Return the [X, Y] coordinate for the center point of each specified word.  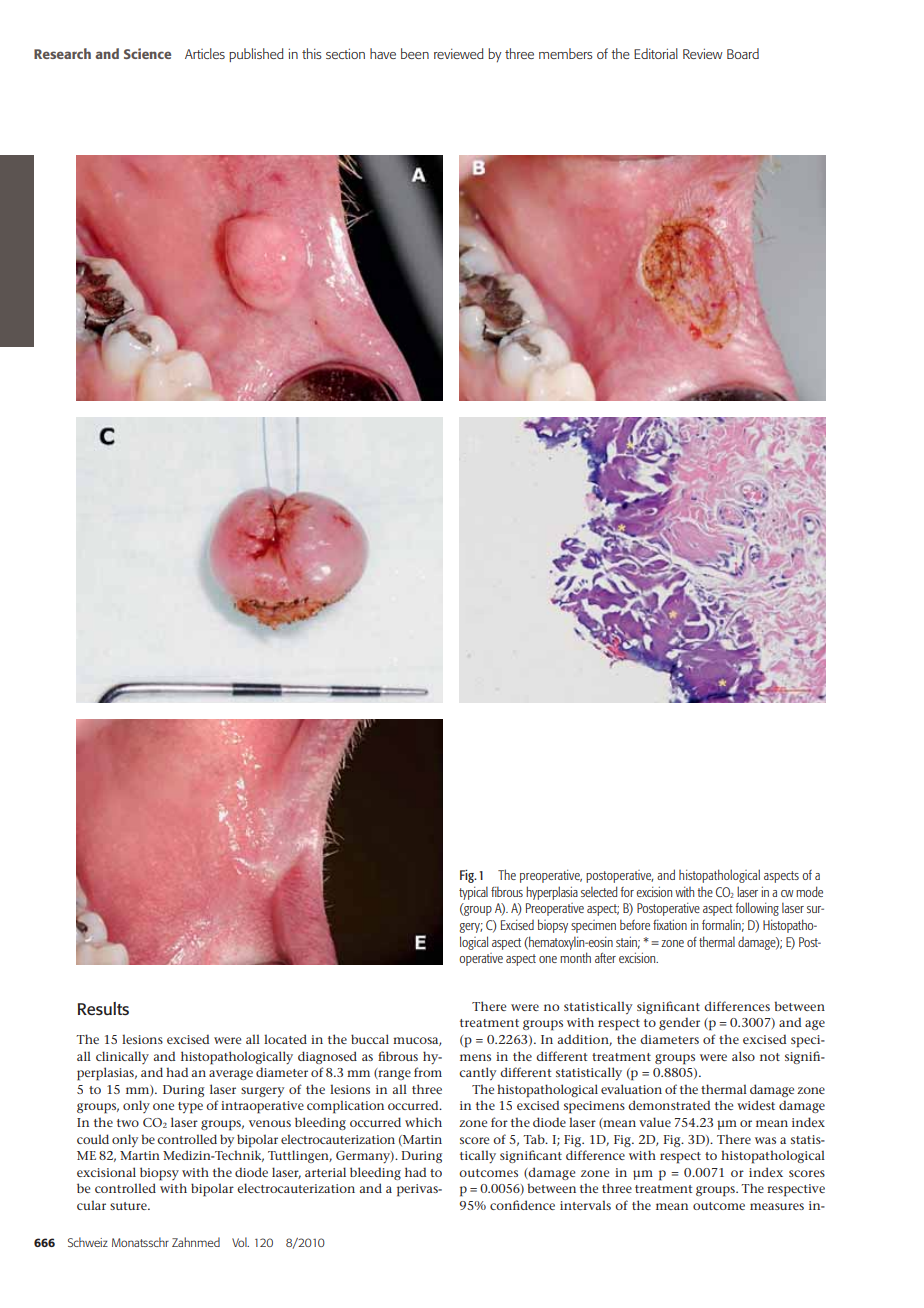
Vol [240, 1242]
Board [743, 53]
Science [147, 53]
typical [473, 893]
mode [809, 891]
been [415, 53]
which [423, 1122]
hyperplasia [552, 893]
